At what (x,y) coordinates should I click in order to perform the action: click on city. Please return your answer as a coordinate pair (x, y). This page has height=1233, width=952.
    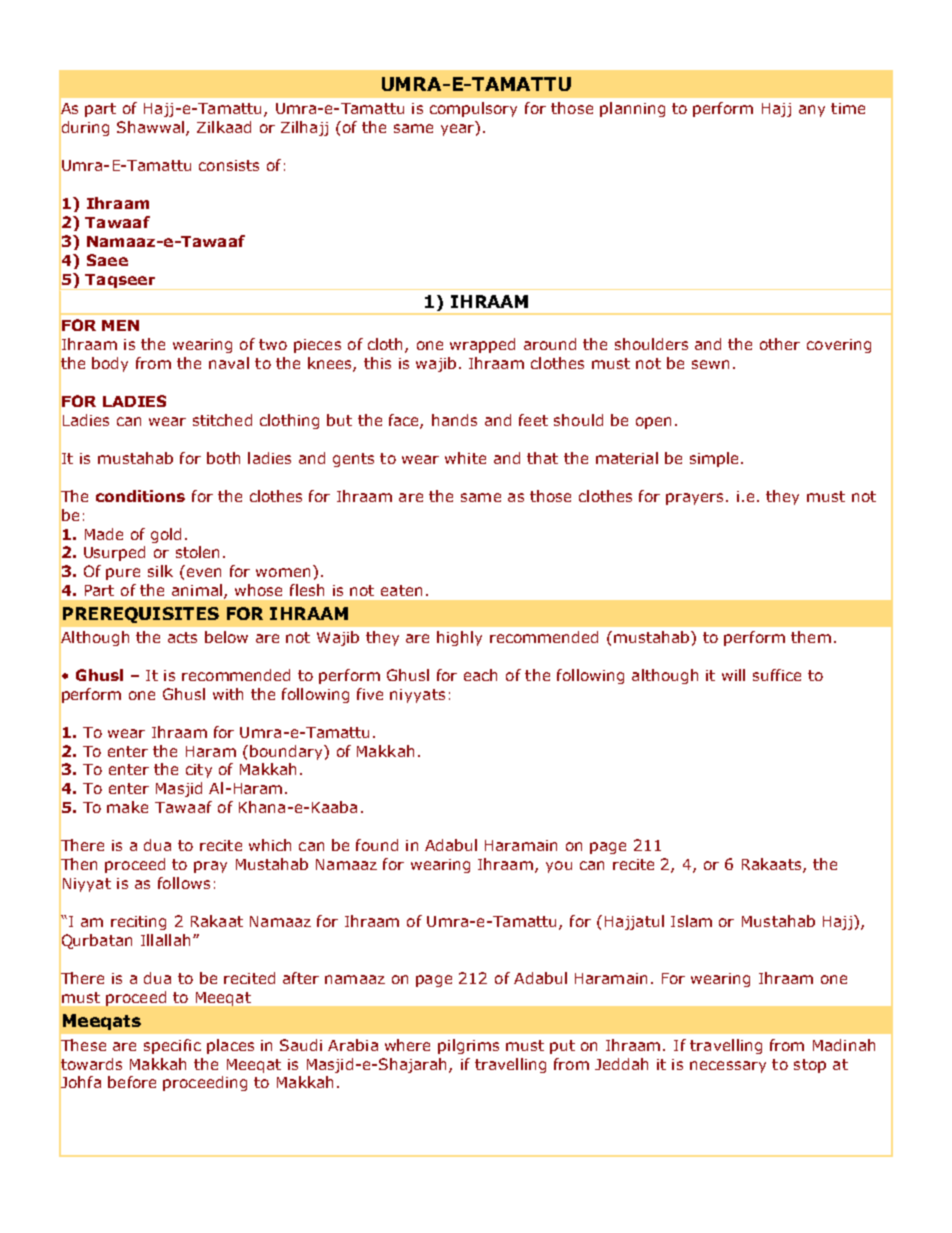
    Looking at the image, I should click on (199, 771).
